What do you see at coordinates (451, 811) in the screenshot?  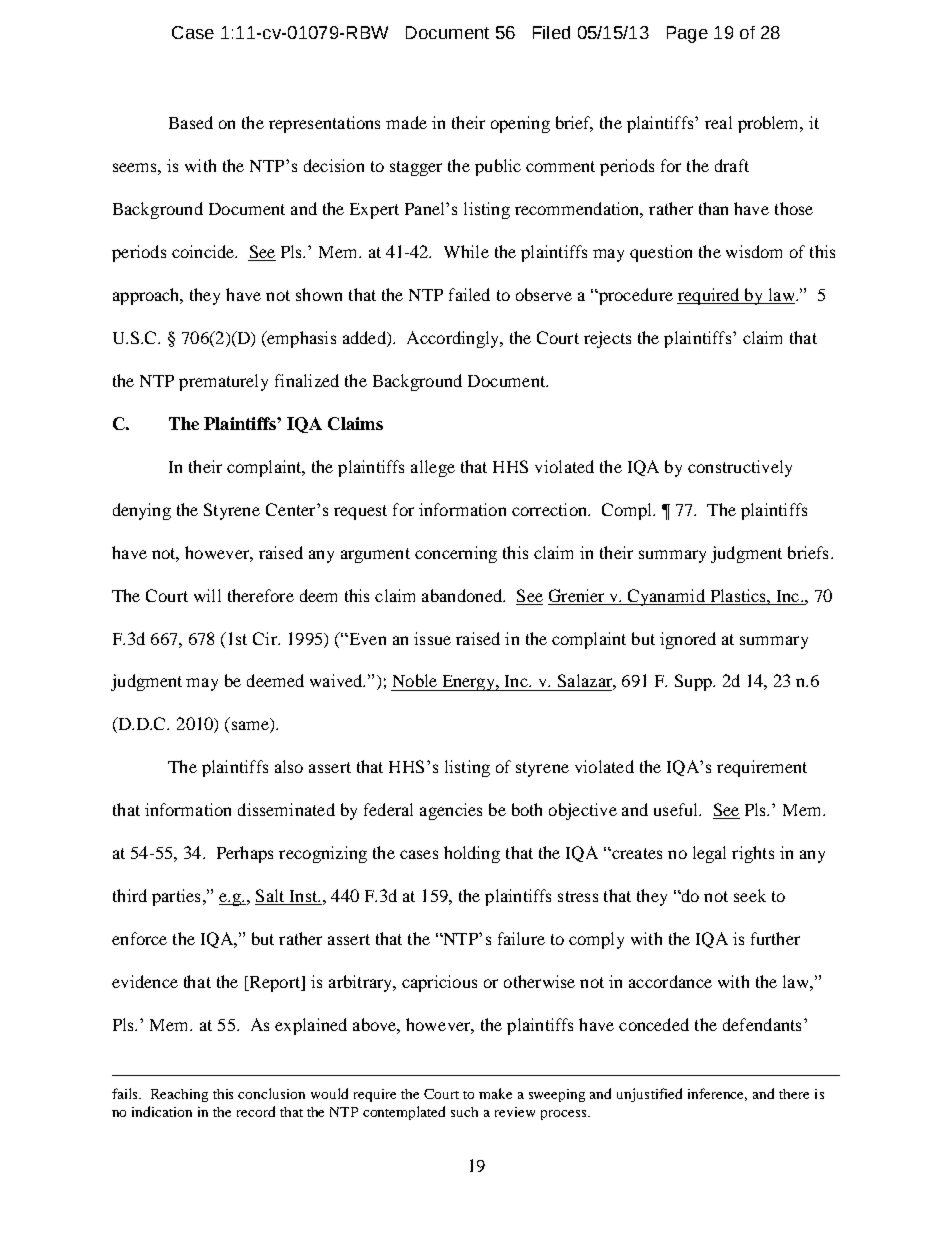 I see `agencies` at bounding box center [451, 811].
